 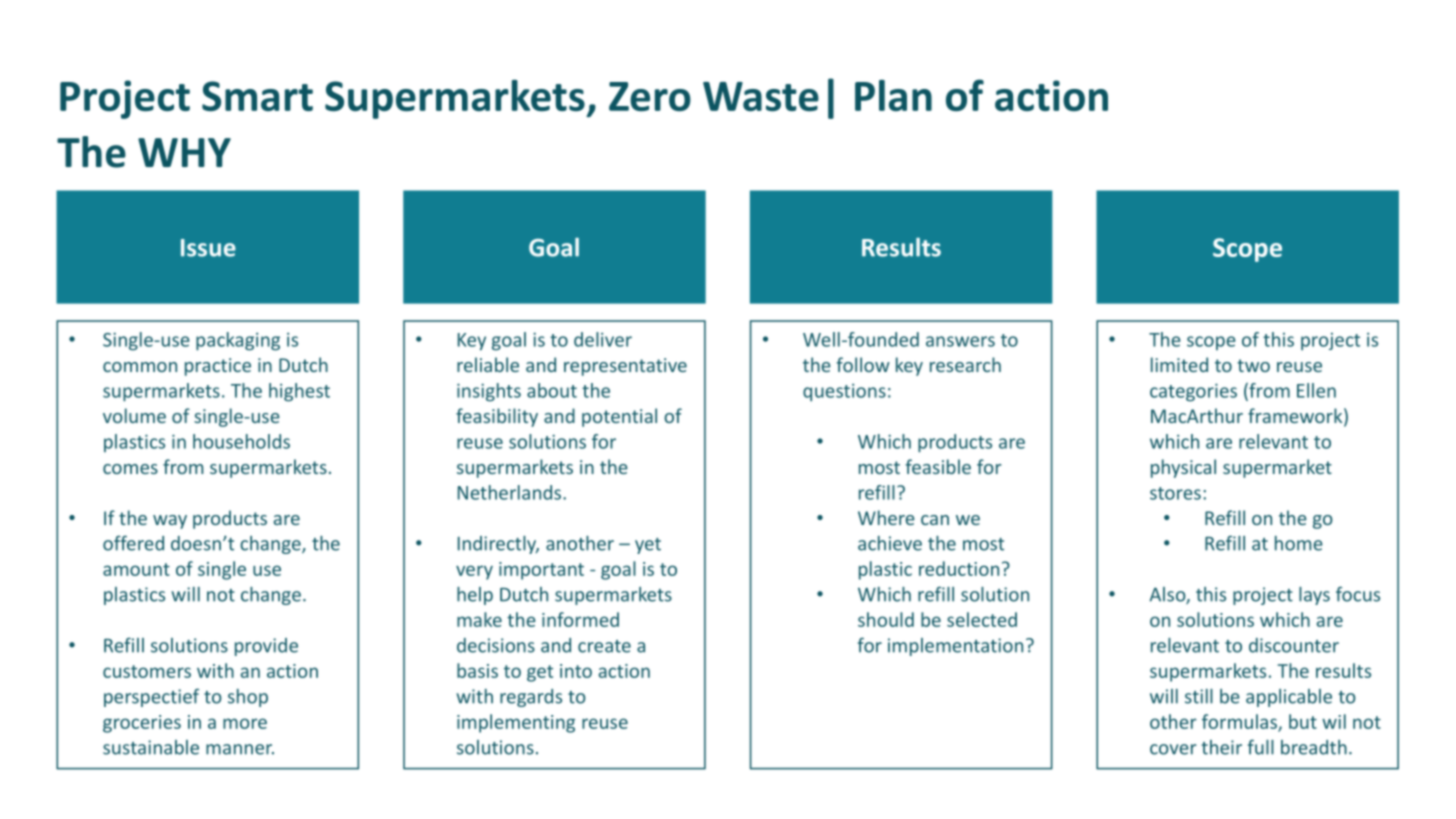 I want to click on formulas, so click(x=1240, y=722).
